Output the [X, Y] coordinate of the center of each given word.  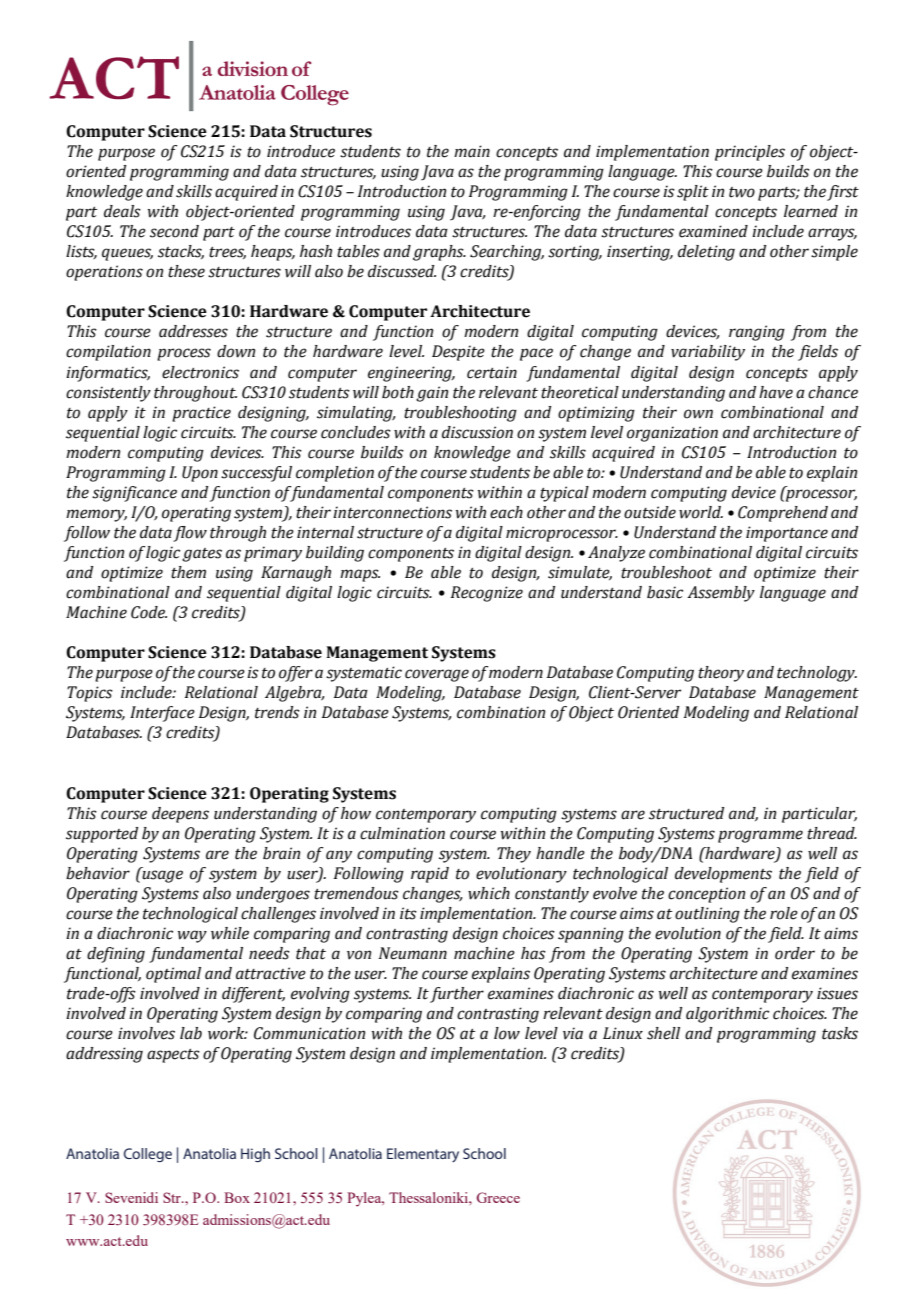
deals [122, 211]
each [506, 512]
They [514, 855]
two [742, 192]
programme [760, 836]
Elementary [423, 1155]
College [148, 1155]
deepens [180, 815]
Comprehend [783, 514]
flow [190, 534]
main [472, 151]
